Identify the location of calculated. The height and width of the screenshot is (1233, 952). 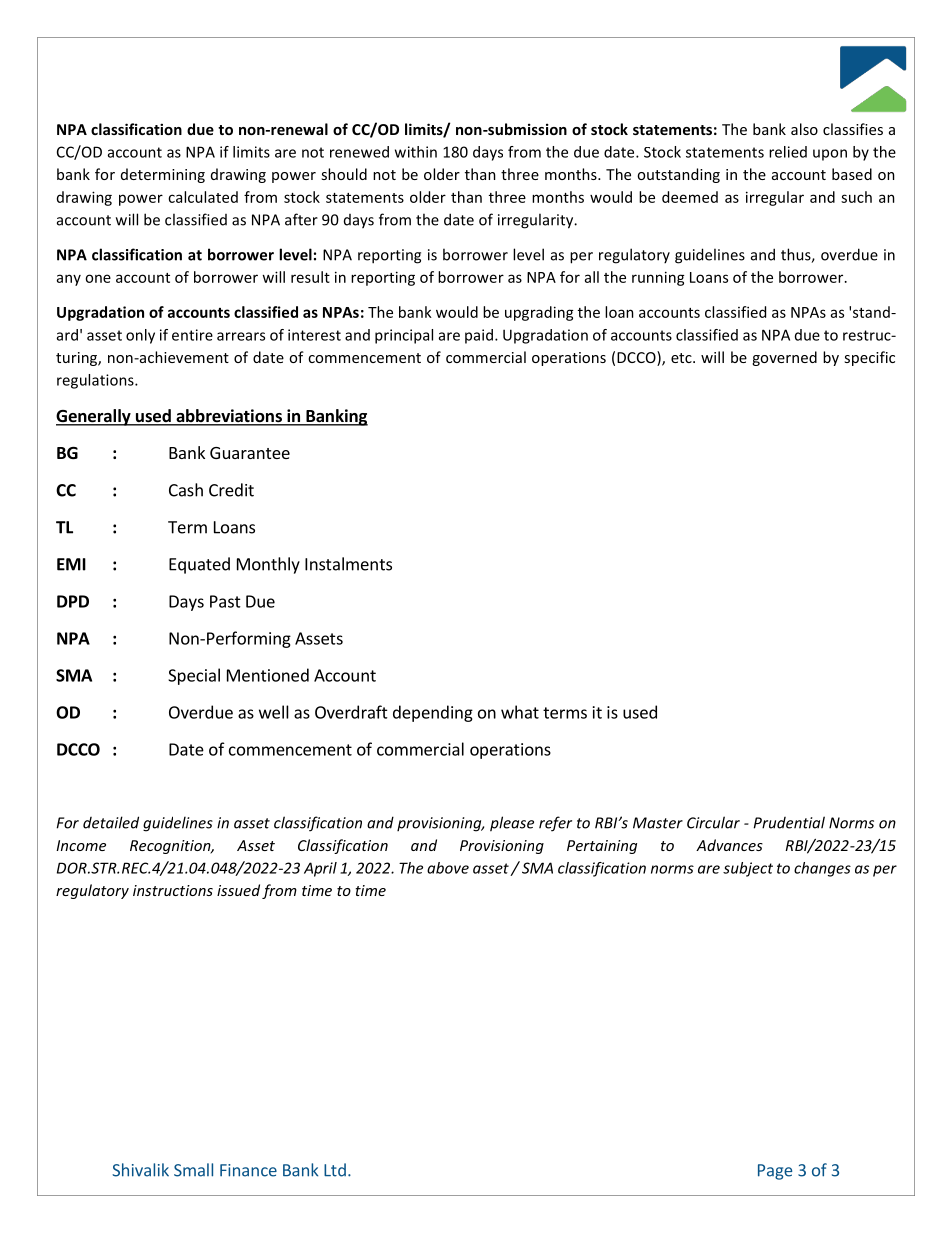
(203, 197).
